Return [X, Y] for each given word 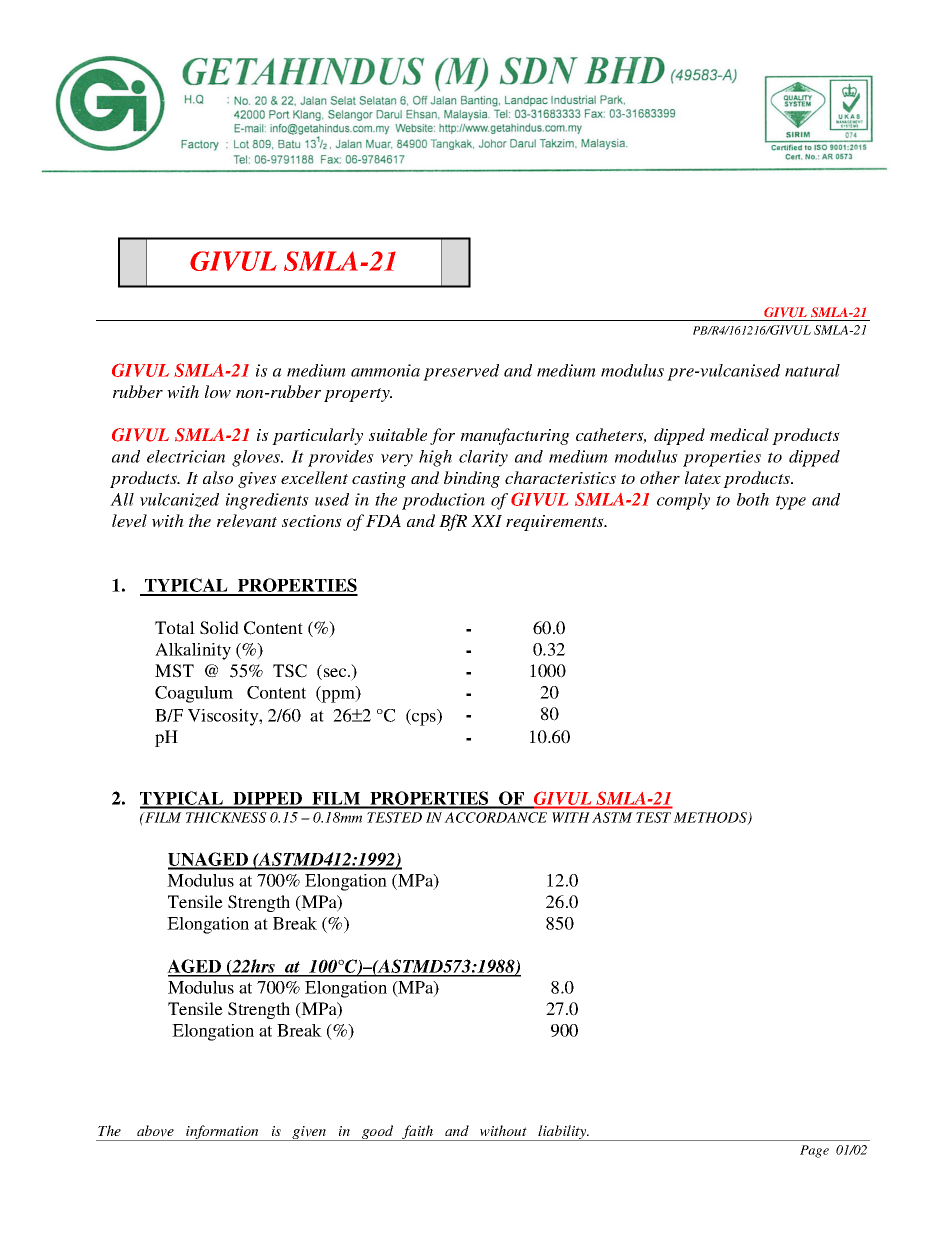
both [753, 499]
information [222, 1133]
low [218, 392]
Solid [219, 628]
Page [814, 1151]
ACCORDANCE [495, 817]
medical [739, 434]
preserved [461, 372]
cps [424, 719]
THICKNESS [226, 817]
